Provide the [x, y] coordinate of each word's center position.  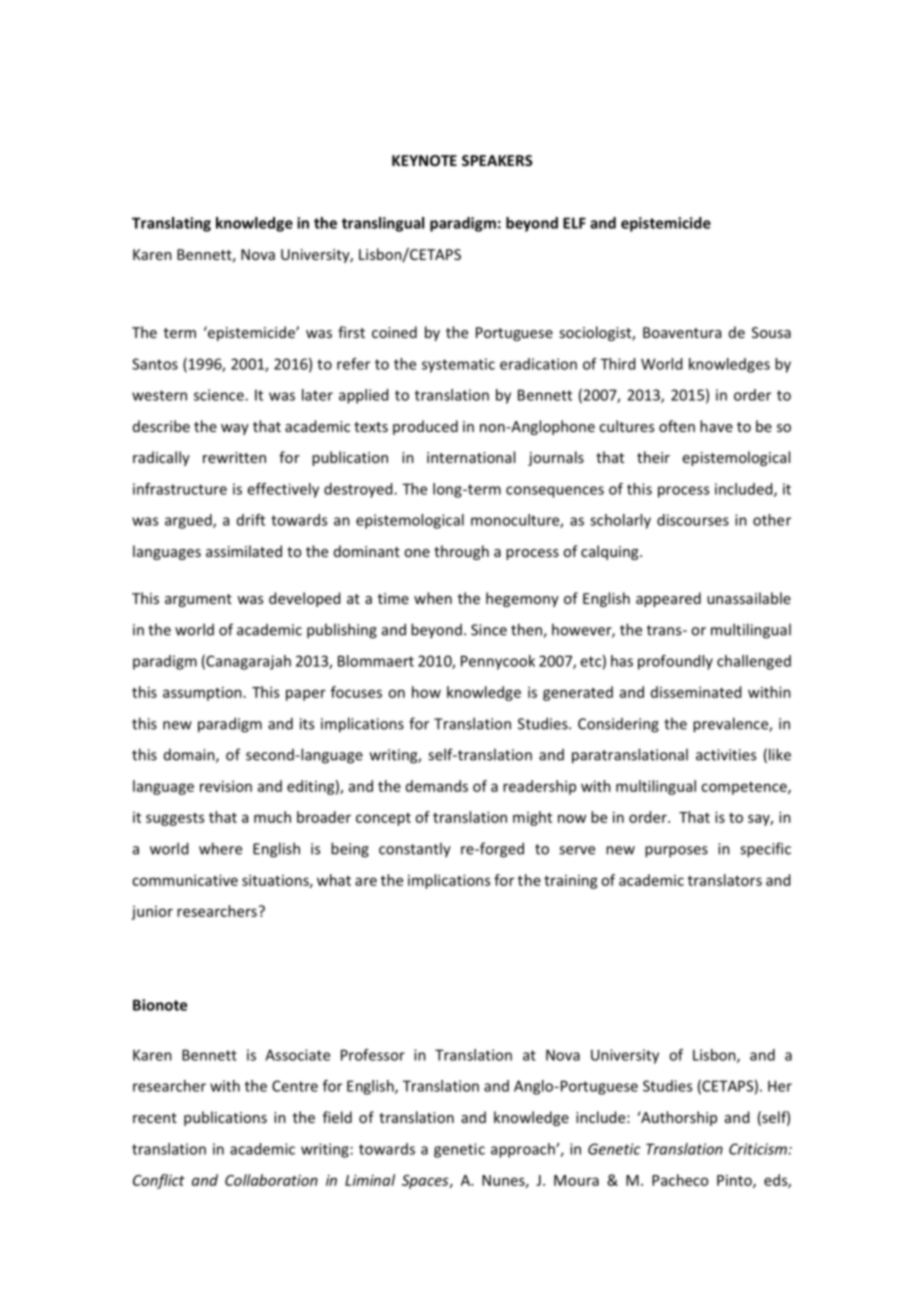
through [461, 552]
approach [524, 1150]
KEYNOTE [424, 160]
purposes [676, 852]
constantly [415, 850]
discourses [693, 520]
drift [251, 520]
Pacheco [680, 1180]
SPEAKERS [497, 160]
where [220, 848]
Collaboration [271, 1180]
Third [617, 364]
